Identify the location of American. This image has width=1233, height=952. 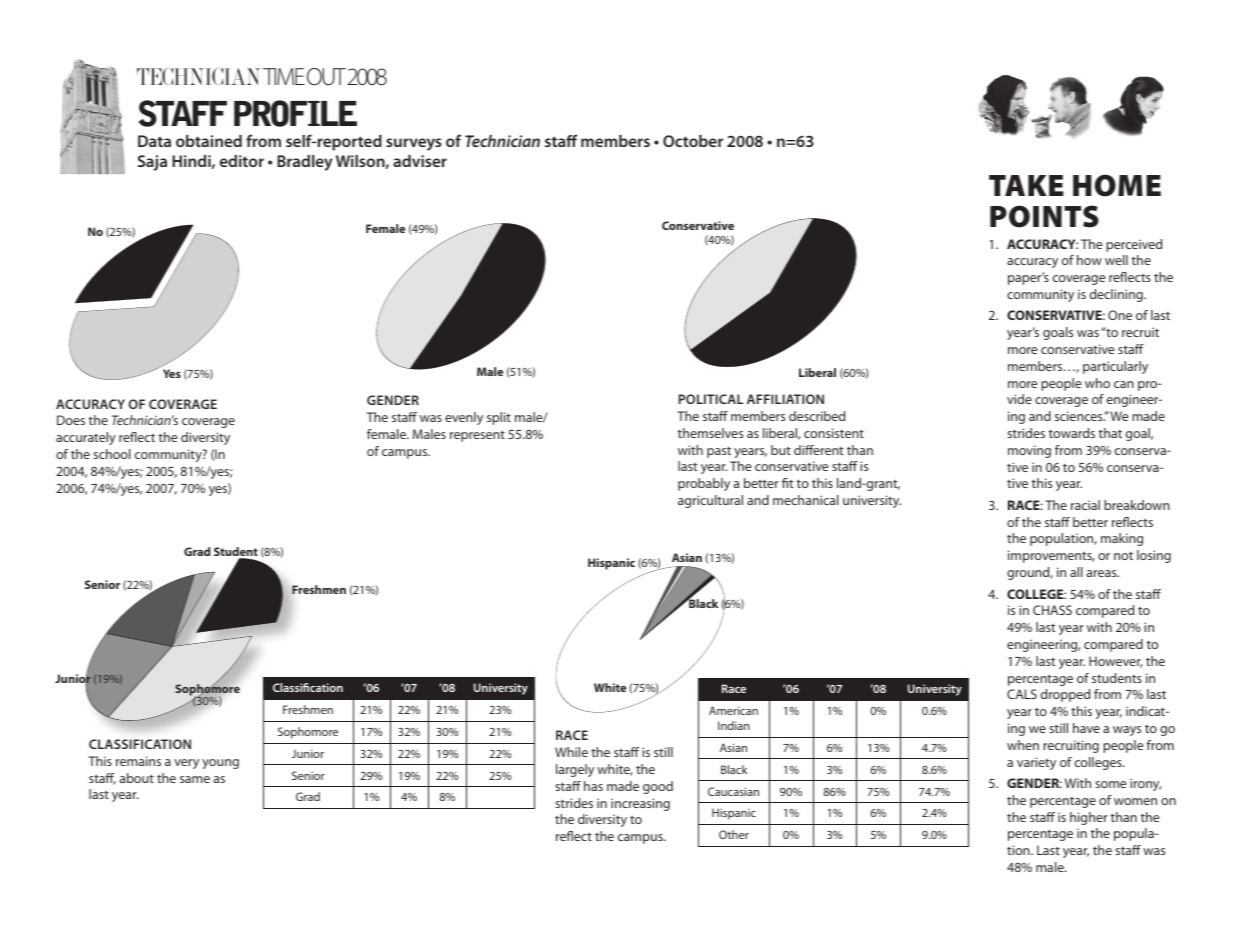
(733, 710).
